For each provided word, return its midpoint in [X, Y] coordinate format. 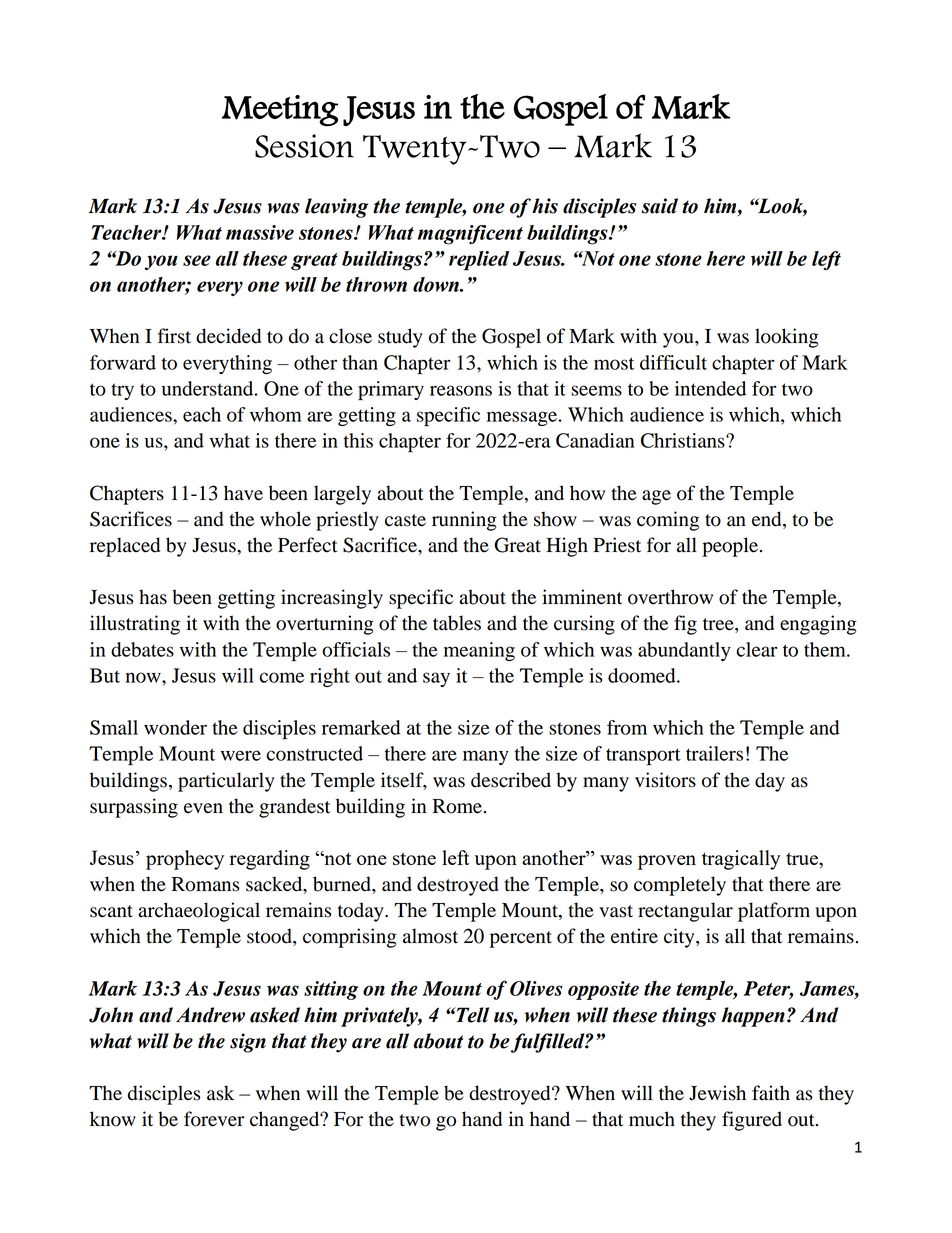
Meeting [280, 111]
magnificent [470, 235]
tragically [741, 860]
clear [757, 649]
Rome [457, 806]
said [660, 206]
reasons [461, 390]
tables [457, 623]
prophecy [185, 860]
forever [214, 1119]
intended [710, 388]
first [174, 336]
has [153, 597]
